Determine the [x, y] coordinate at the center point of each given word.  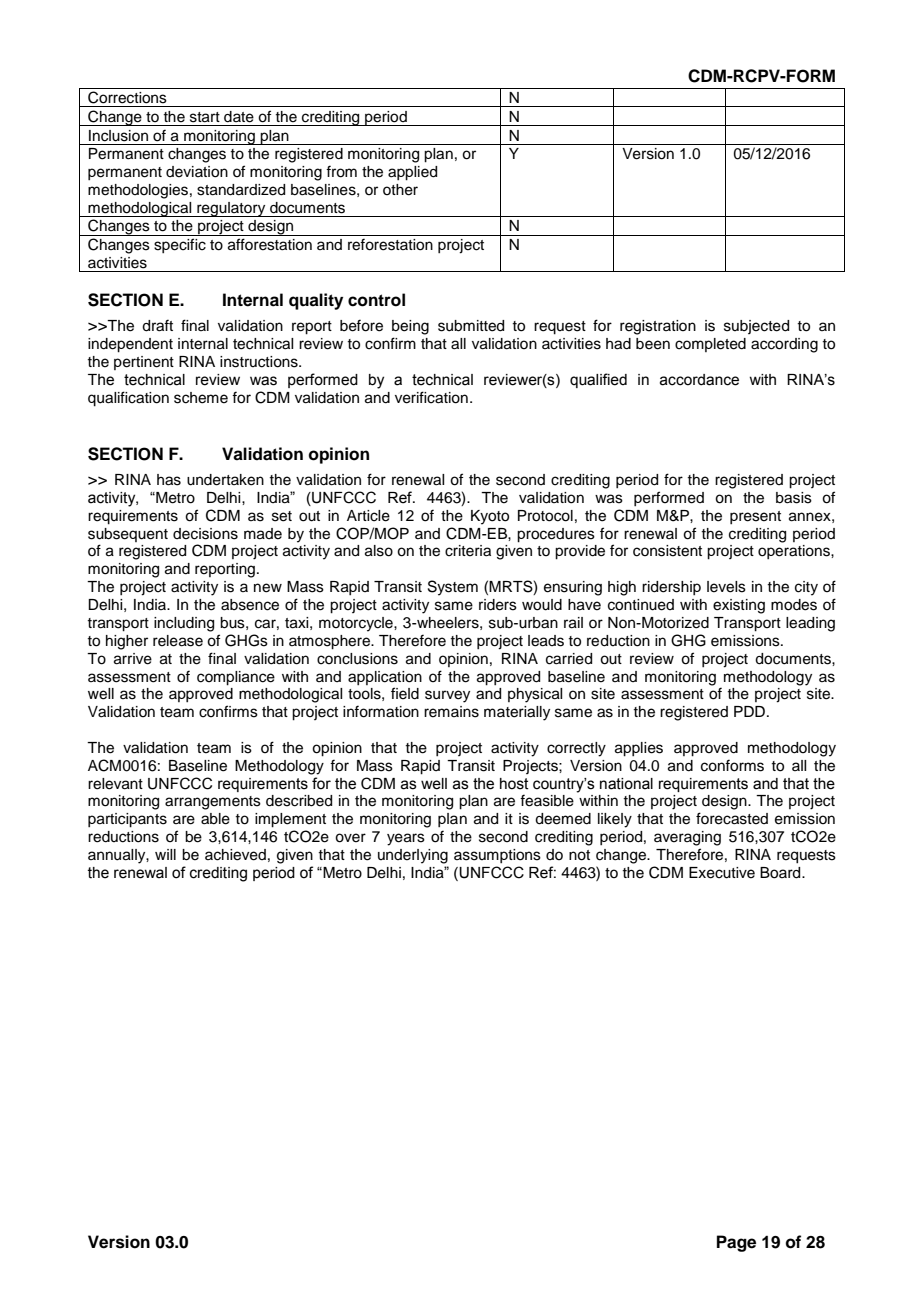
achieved [235, 855]
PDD [751, 711]
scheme [201, 398]
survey [447, 696]
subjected [756, 327]
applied [412, 173]
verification [431, 397]
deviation [197, 172]
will [165, 854]
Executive [722, 873]
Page [736, 1243]
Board [781, 873]
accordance [699, 380]
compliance [236, 678]
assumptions [497, 856]
